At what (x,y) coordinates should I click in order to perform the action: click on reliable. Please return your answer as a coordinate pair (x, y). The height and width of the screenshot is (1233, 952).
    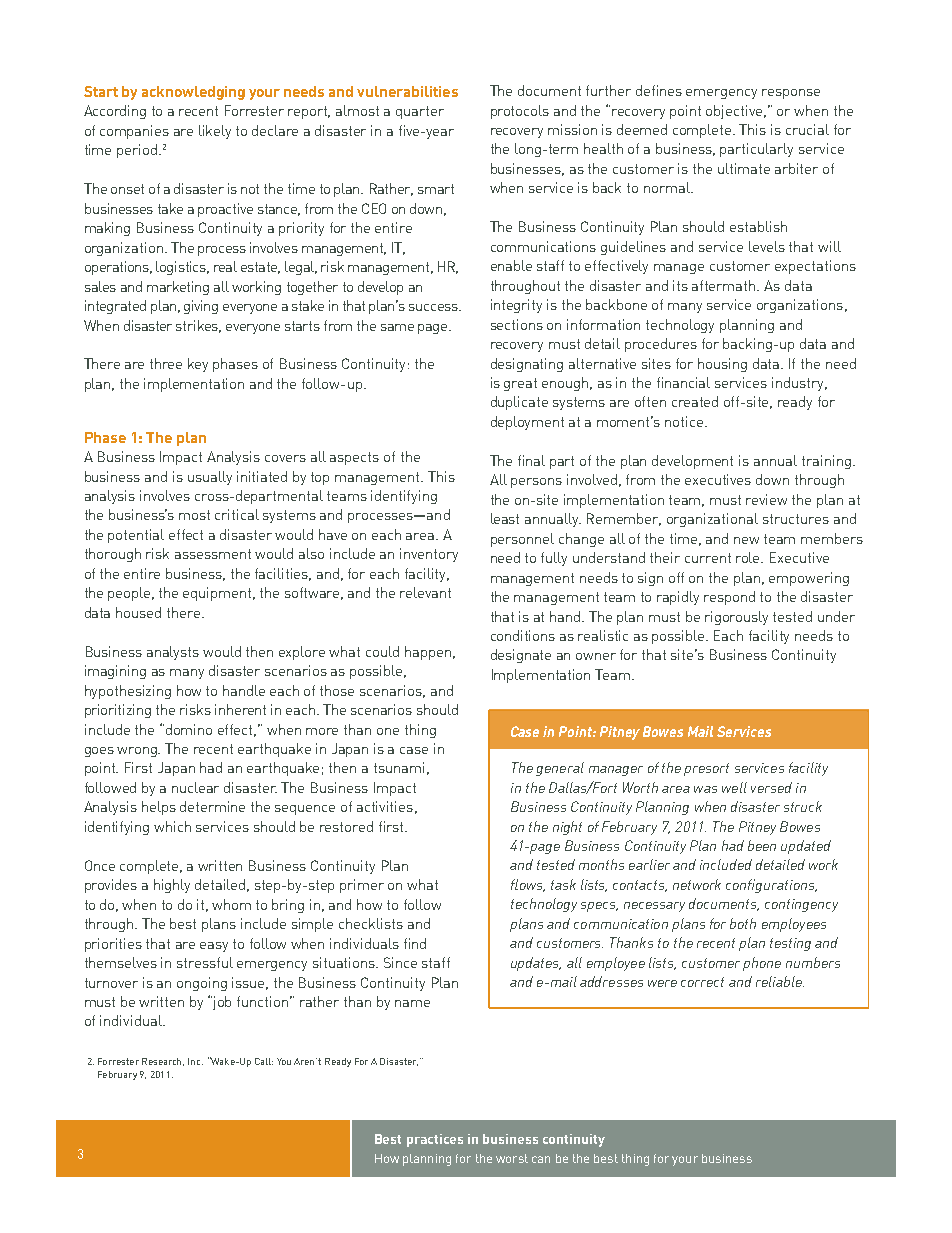
    Looking at the image, I should click on (780, 981).
